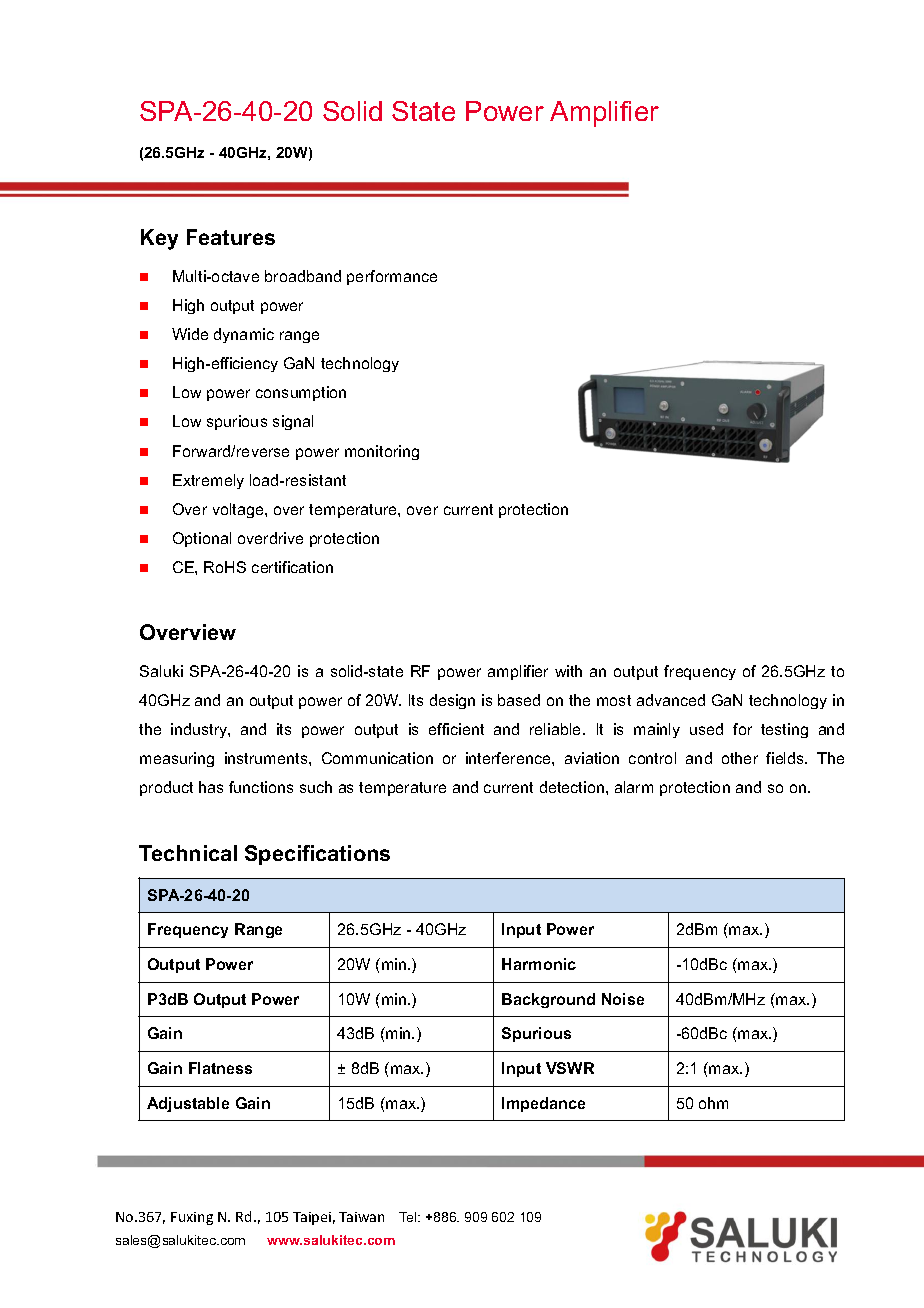  What do you see at coordinates (382, 452) in the screenshot?
I see `monitoring` at bounding box center [382, 452].
